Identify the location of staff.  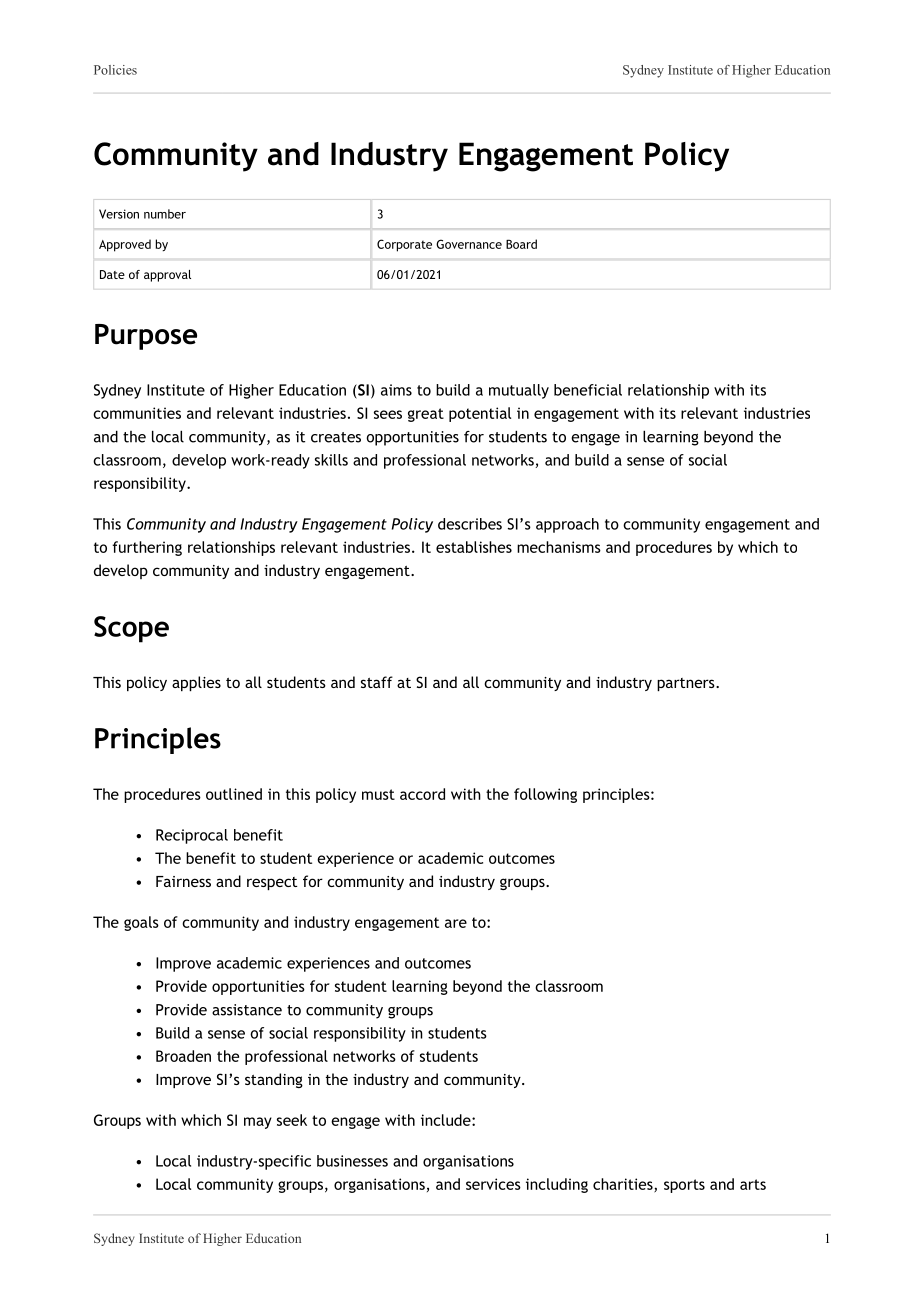
(377, 682).
